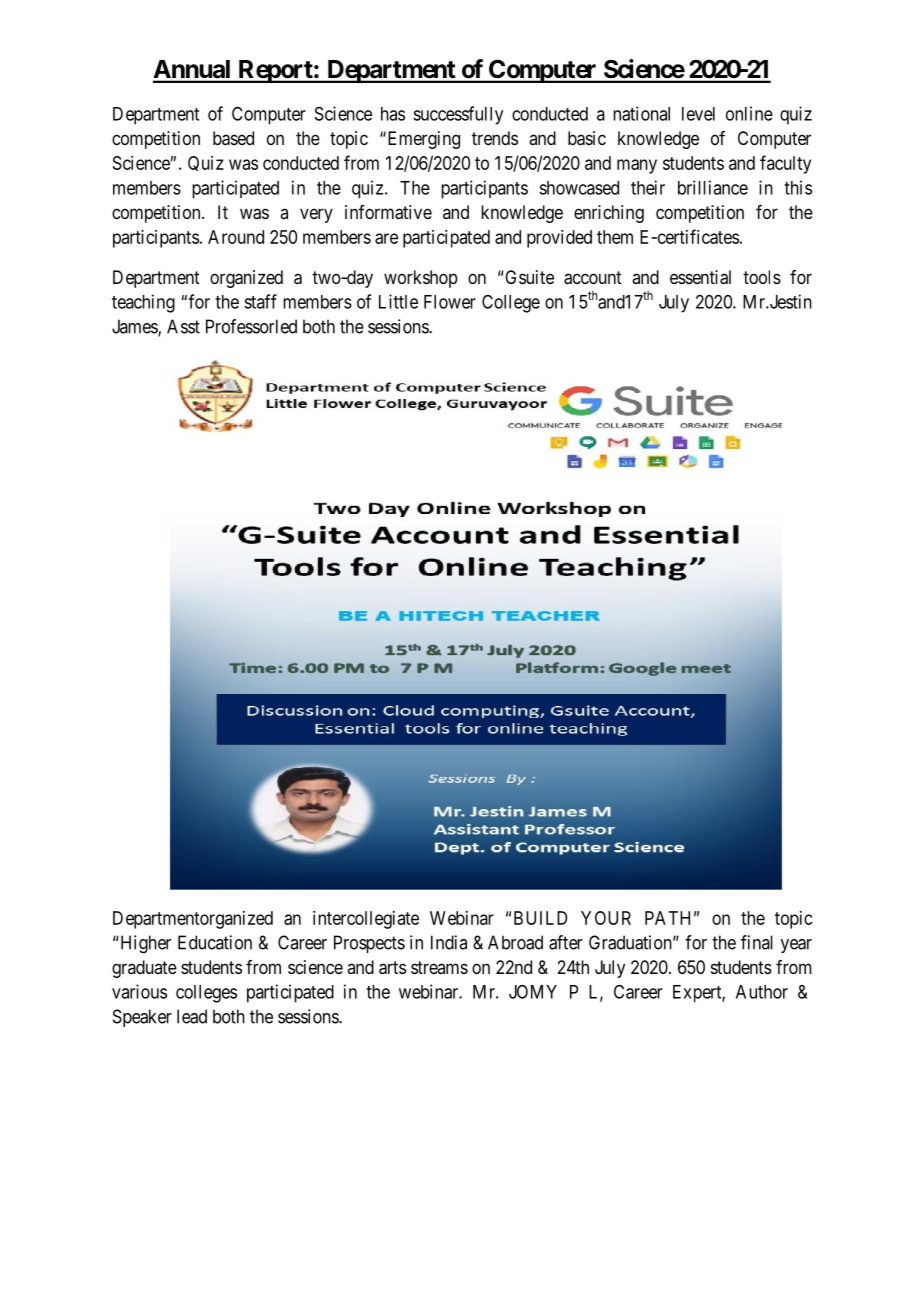 Image resolution: width=924 pixels, height=1308 pixels. Describe the element at coordinates (495, 138) in the image. I see `trends` at that location.
